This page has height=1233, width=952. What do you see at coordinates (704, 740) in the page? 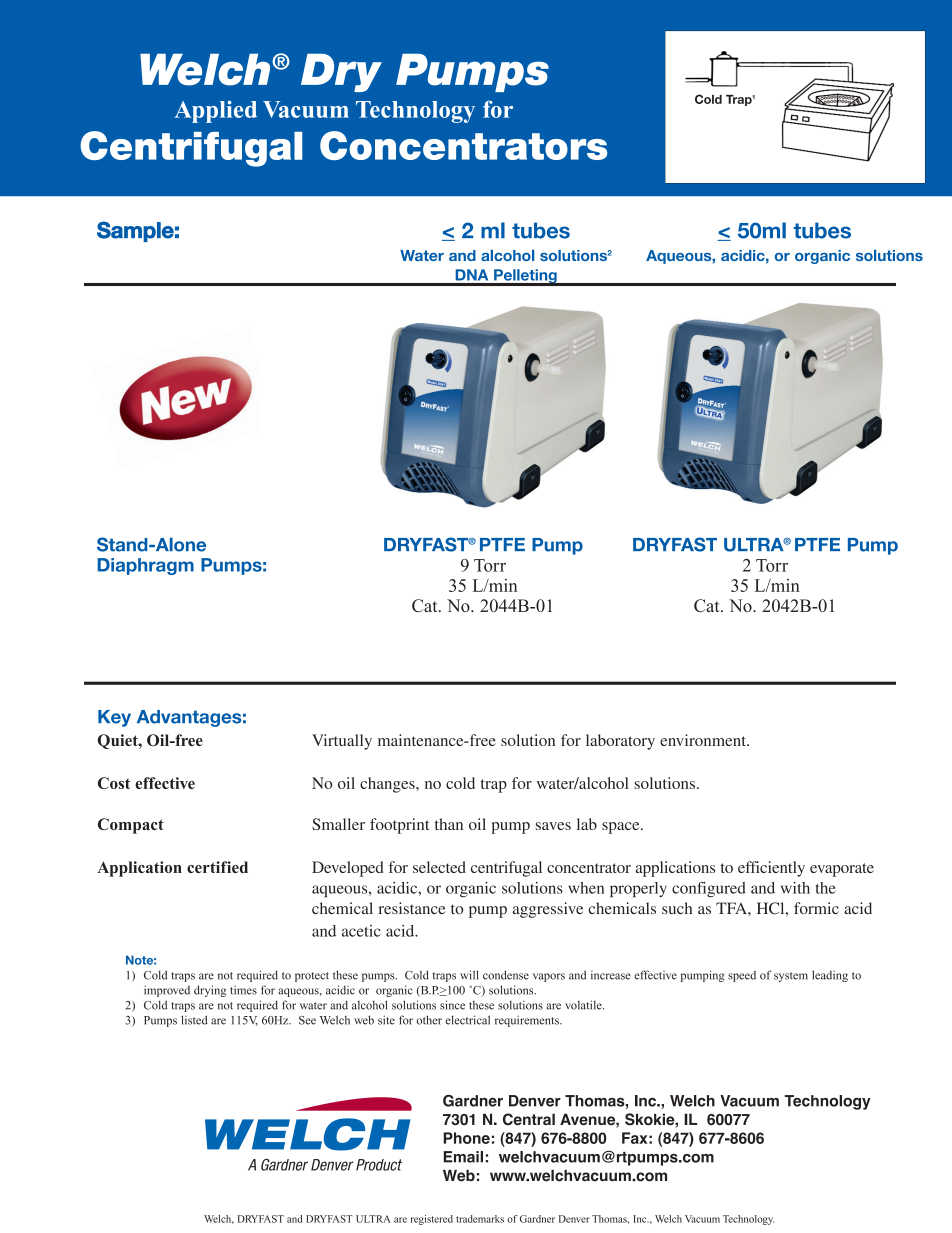
I see `environment` at bounding box center [704, 740].
